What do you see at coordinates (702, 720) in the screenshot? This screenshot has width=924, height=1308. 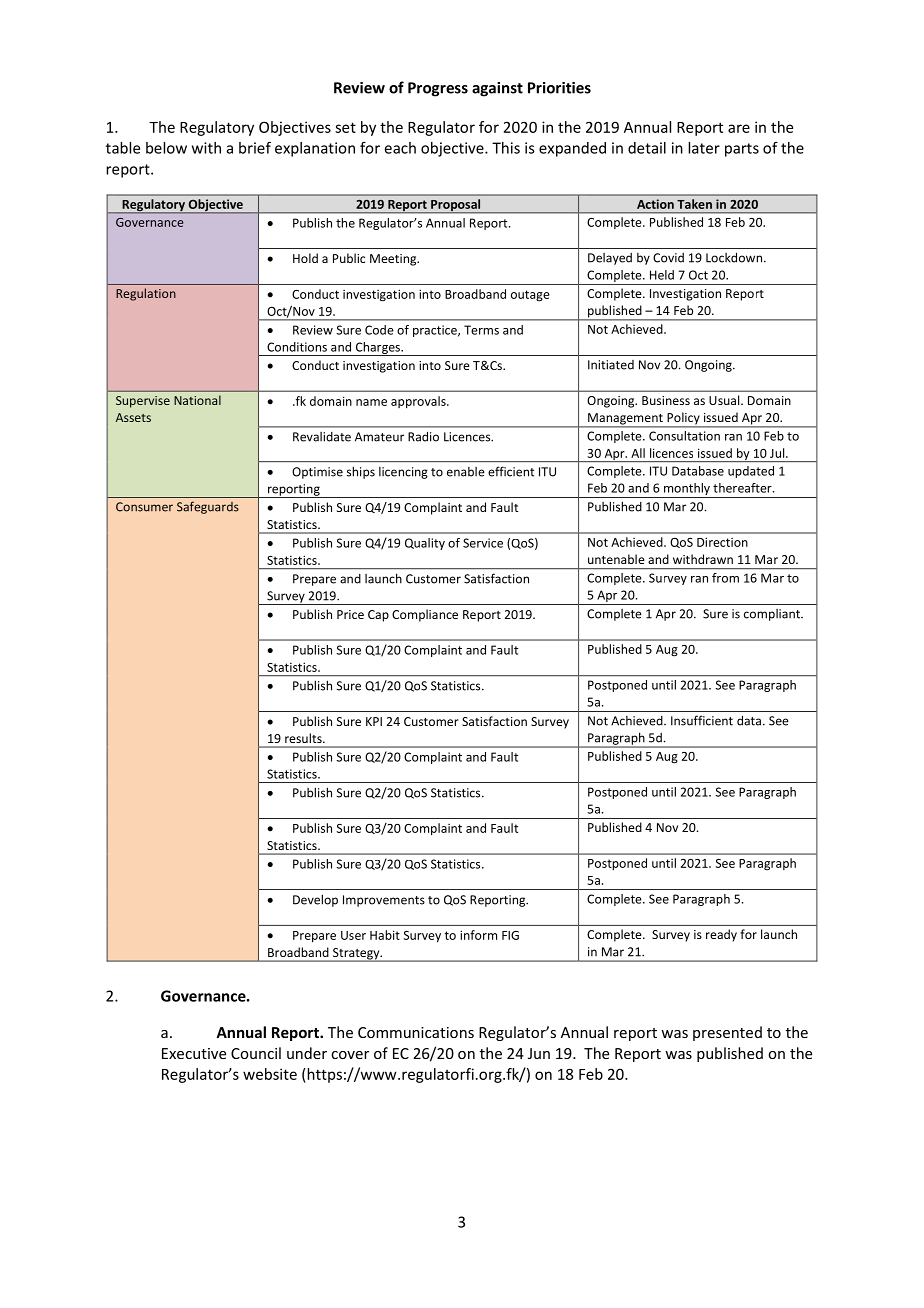 I see `Insufficient` at bounding box center [702, 720].
